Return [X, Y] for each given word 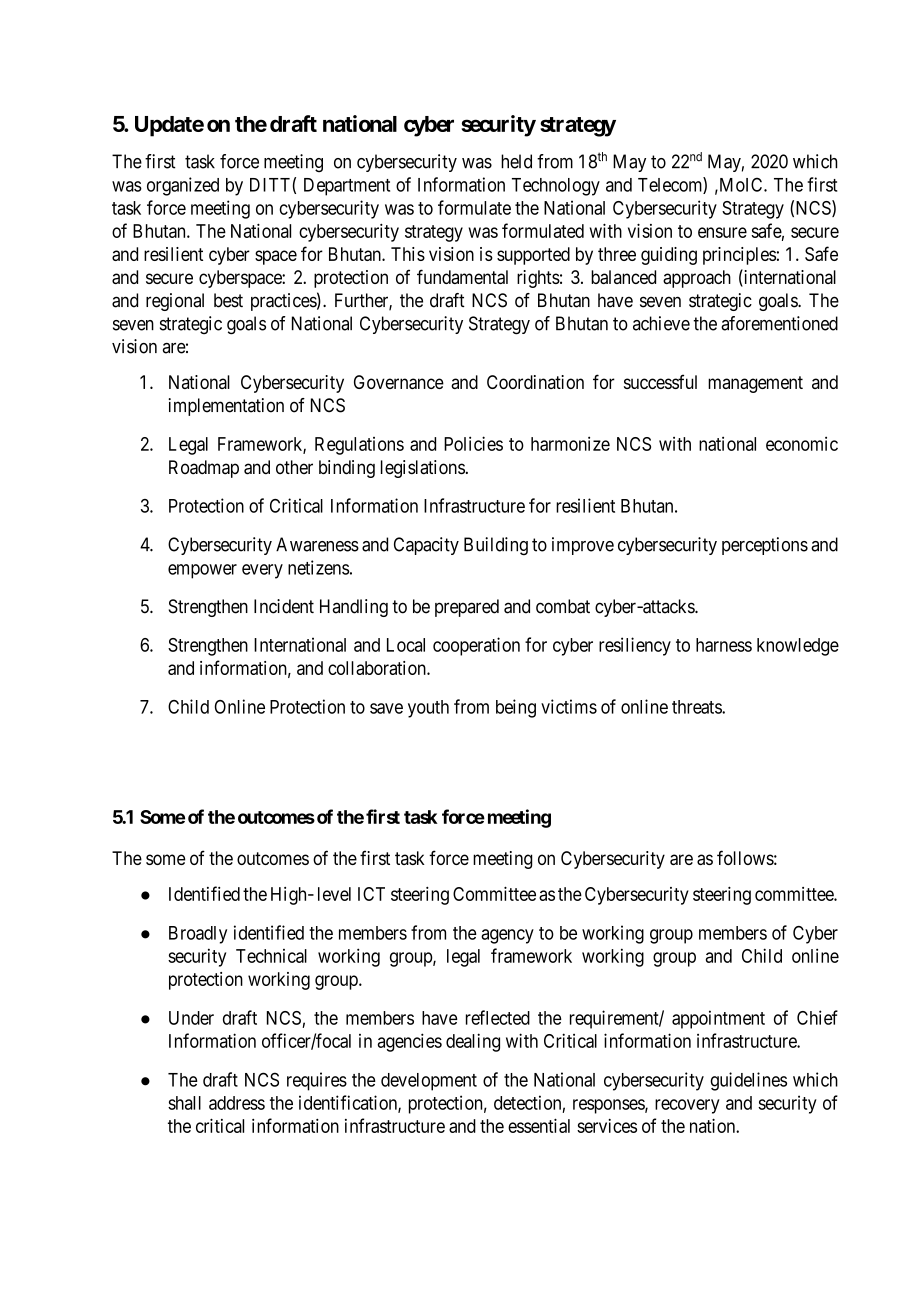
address [237, 1103]
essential [539, 1125]
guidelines [748, 1081]
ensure [722, 232]
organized [183, 186]
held [516, 161]
